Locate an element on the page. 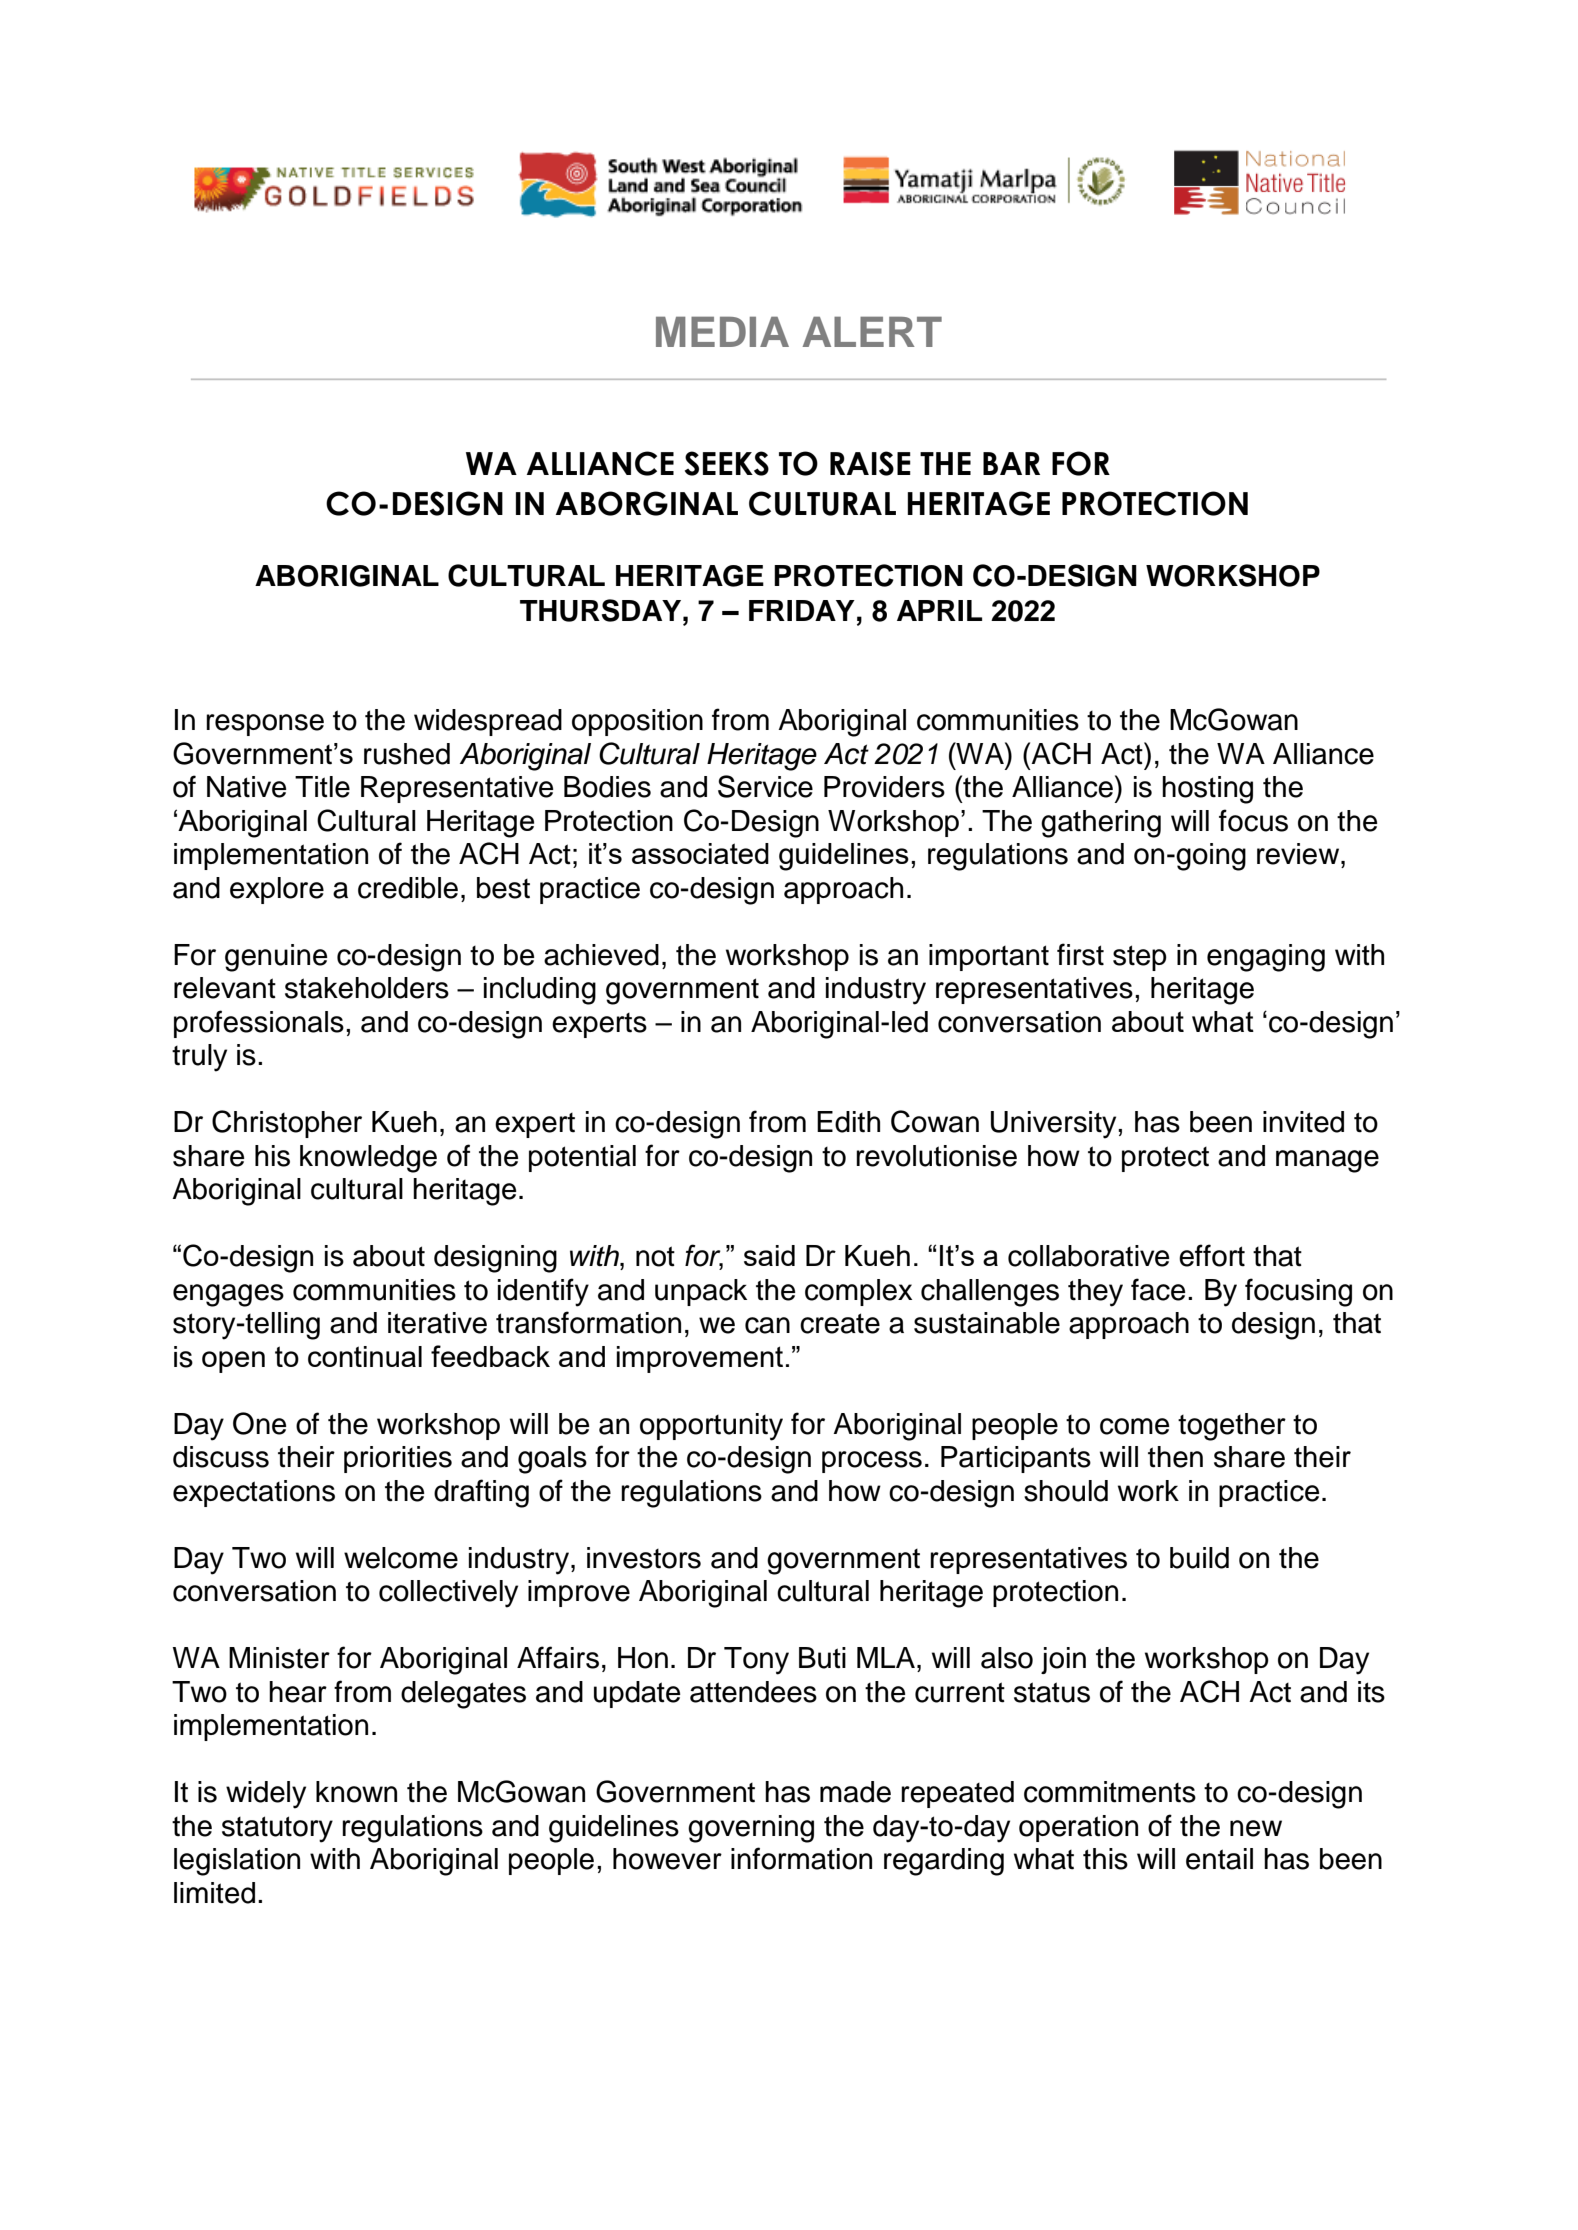 Image resolution: width=1578 pixels, height=2230 pixels. hosting is located at coordinates (1207, 790).
